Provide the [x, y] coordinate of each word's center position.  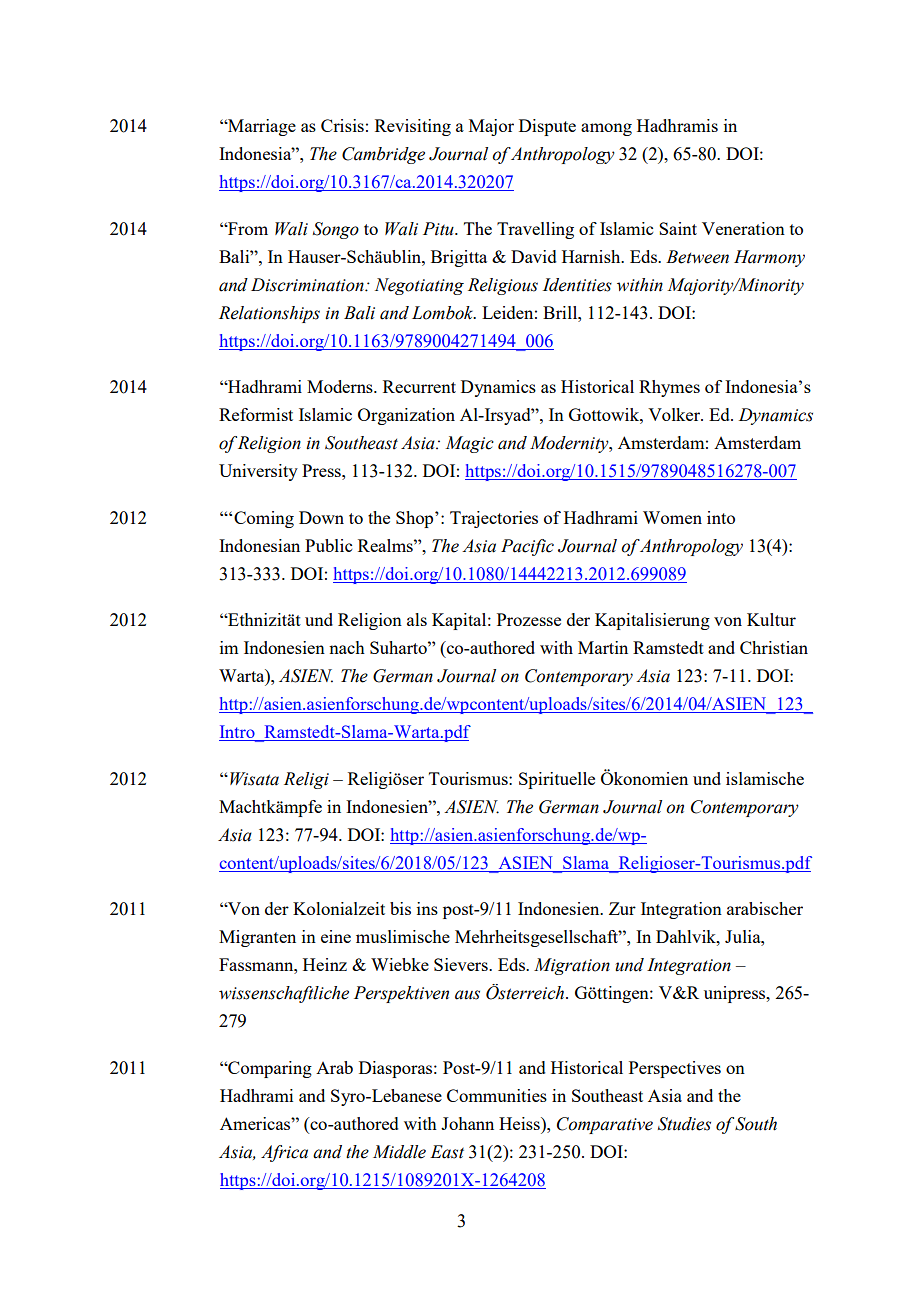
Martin [603, 647]
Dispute [547, 127]
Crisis [342, 125]
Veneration [743, 228]
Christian [774, 647]
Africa [284, 1153]
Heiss [520, 1123]
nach [347, 647]
